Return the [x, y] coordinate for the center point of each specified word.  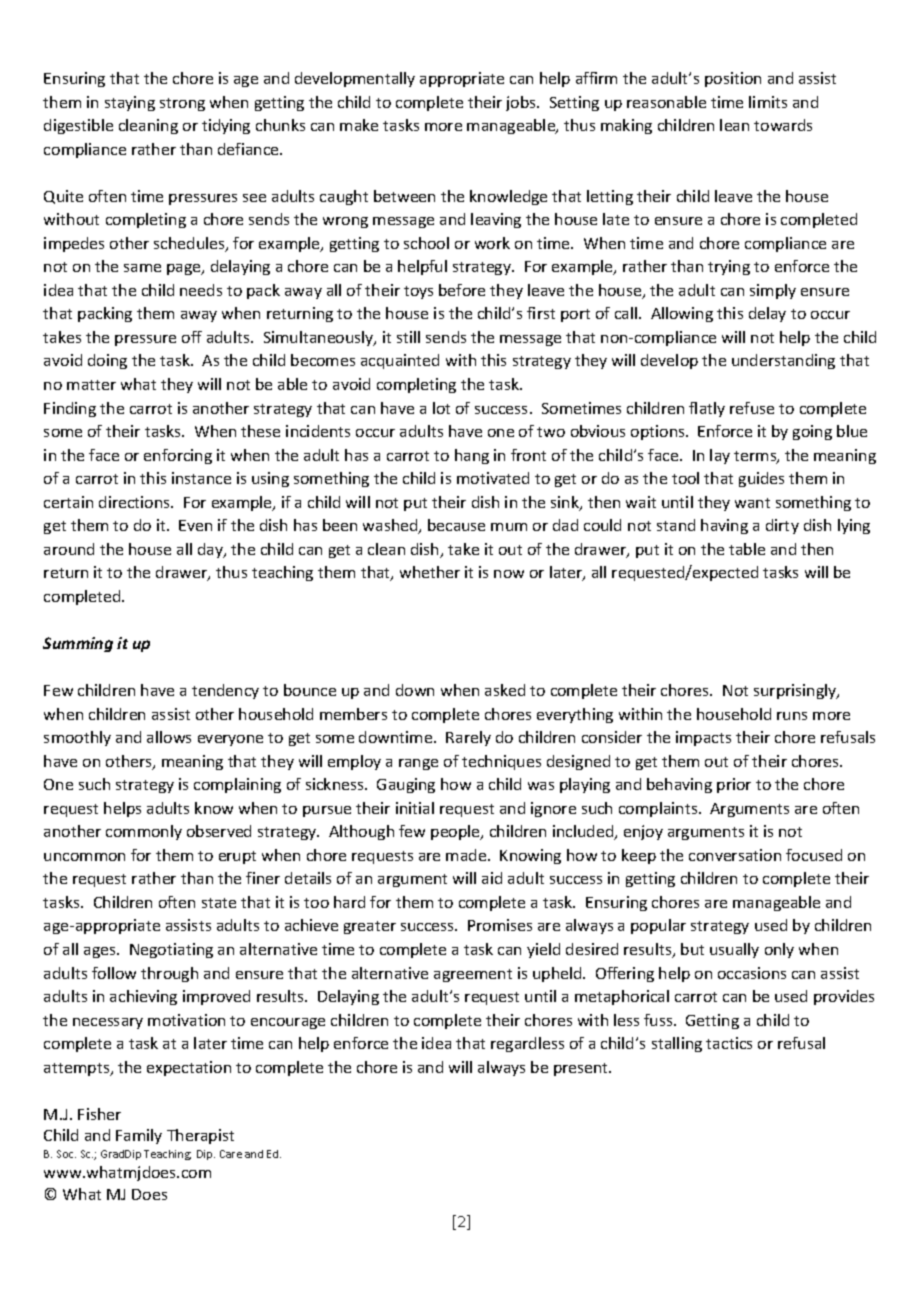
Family [139, 1136]
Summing [78, 644]
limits [768, 102]
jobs [522, 103]
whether [430, 572]
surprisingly [796, 691]
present [582, 1069]
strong [182, 104]
